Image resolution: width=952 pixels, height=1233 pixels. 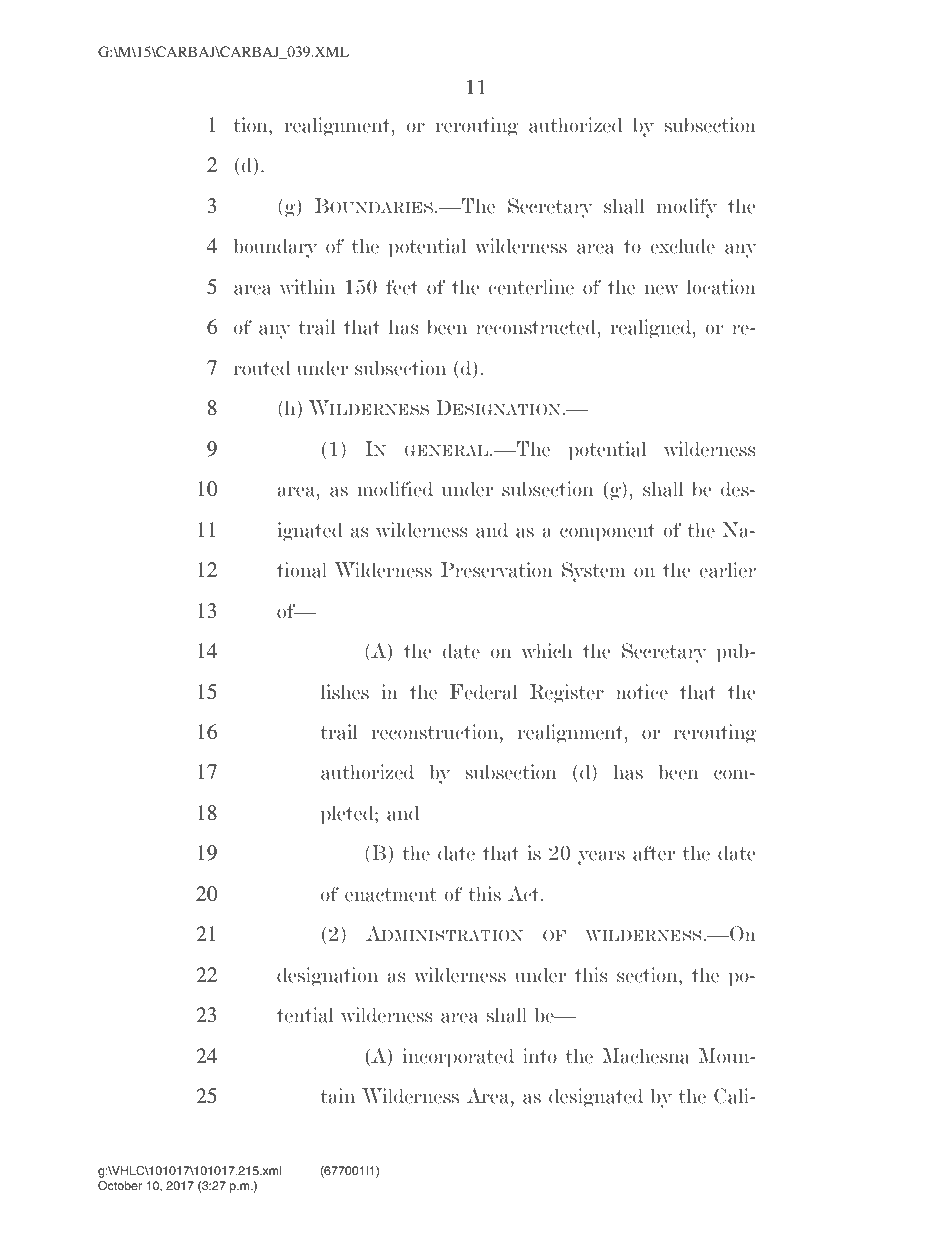 What do you see at coordinates (593, 572) in the screenshot?
I see `System` at bounding box center [593, 572].
